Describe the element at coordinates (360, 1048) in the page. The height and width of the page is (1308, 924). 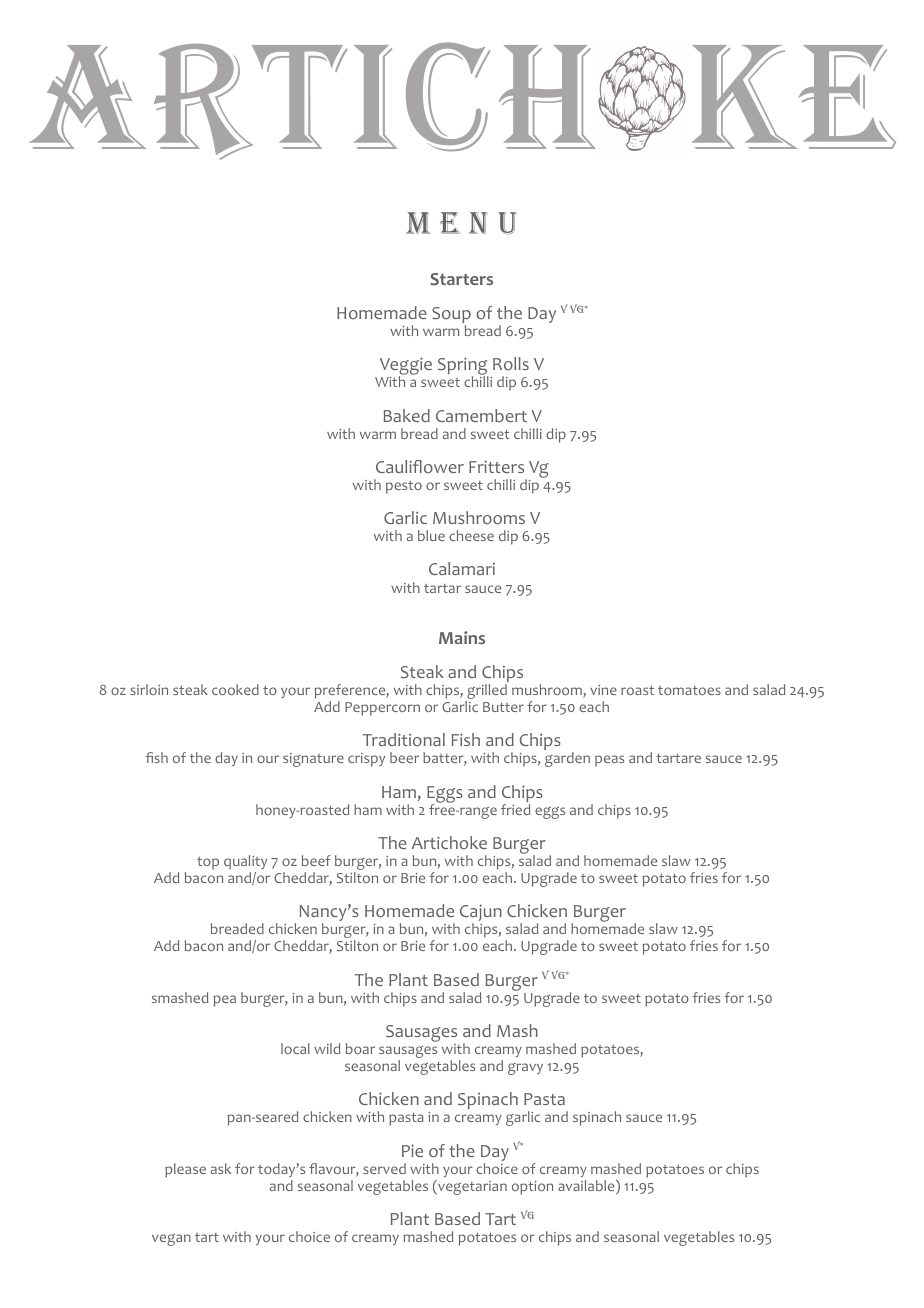
I see `boar` at that location.
